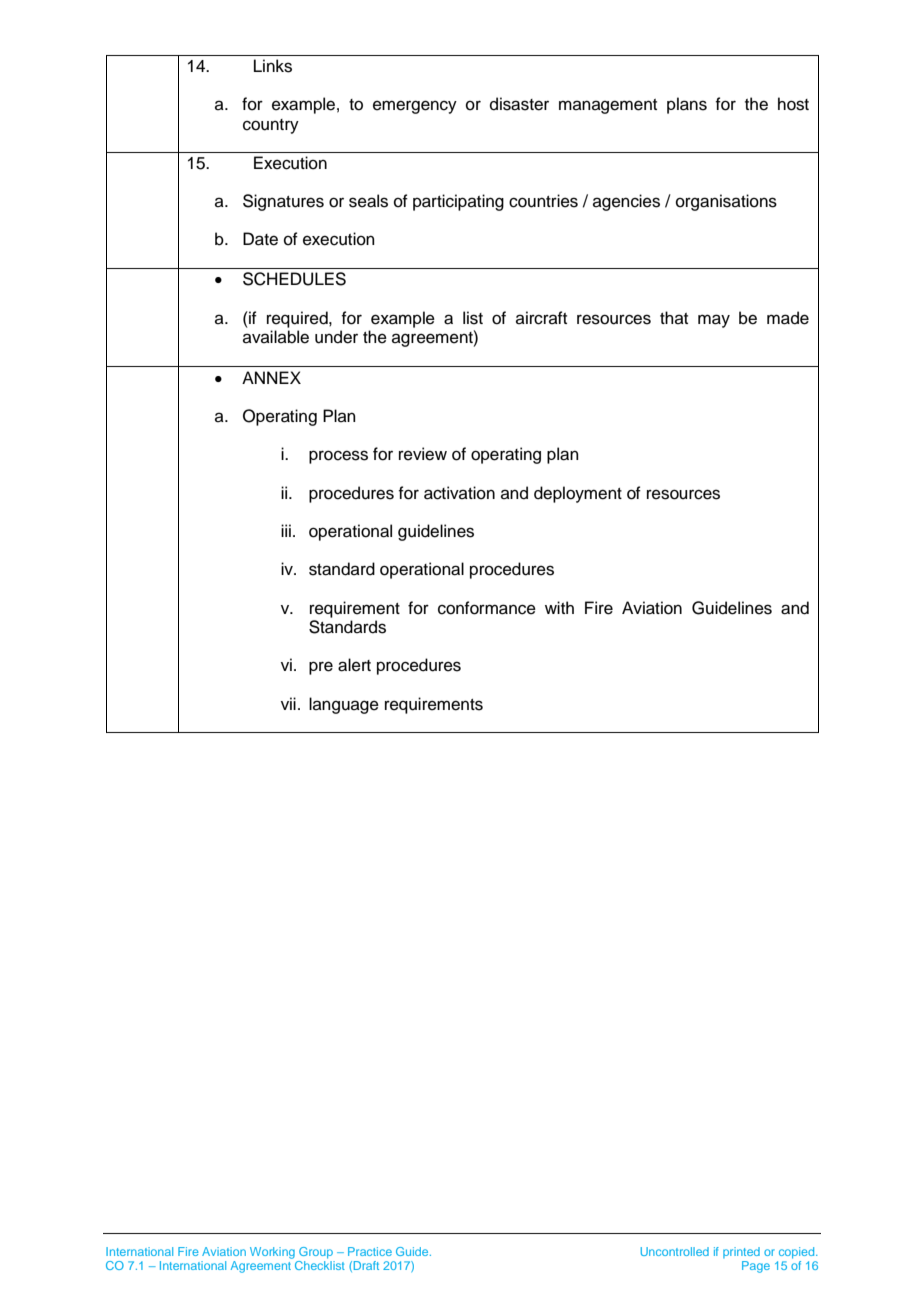 This page has height=1308, width=924. What do you see at coordinates (344, 705) in the page?
I see `language` at bounding box center [344, 705].
